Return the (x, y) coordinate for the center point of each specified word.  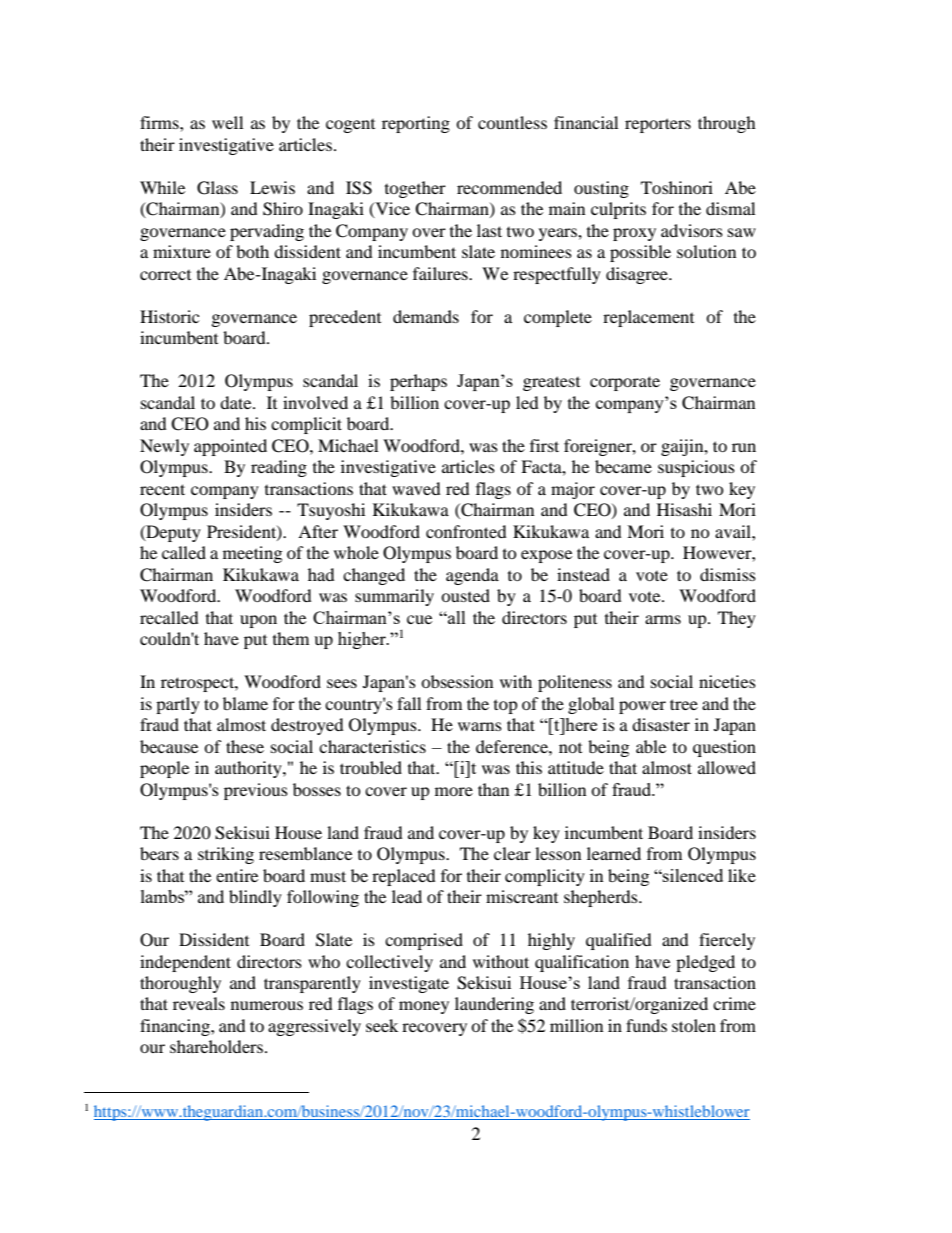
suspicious (696, 468)
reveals (199, 1003)
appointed (230, 447)
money (424, 1007)
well (227, 122)
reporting (416, 124)
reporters (658, 125)
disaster (661, 724)
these (245, 746)
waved (416, 488)
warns (480, 726)
